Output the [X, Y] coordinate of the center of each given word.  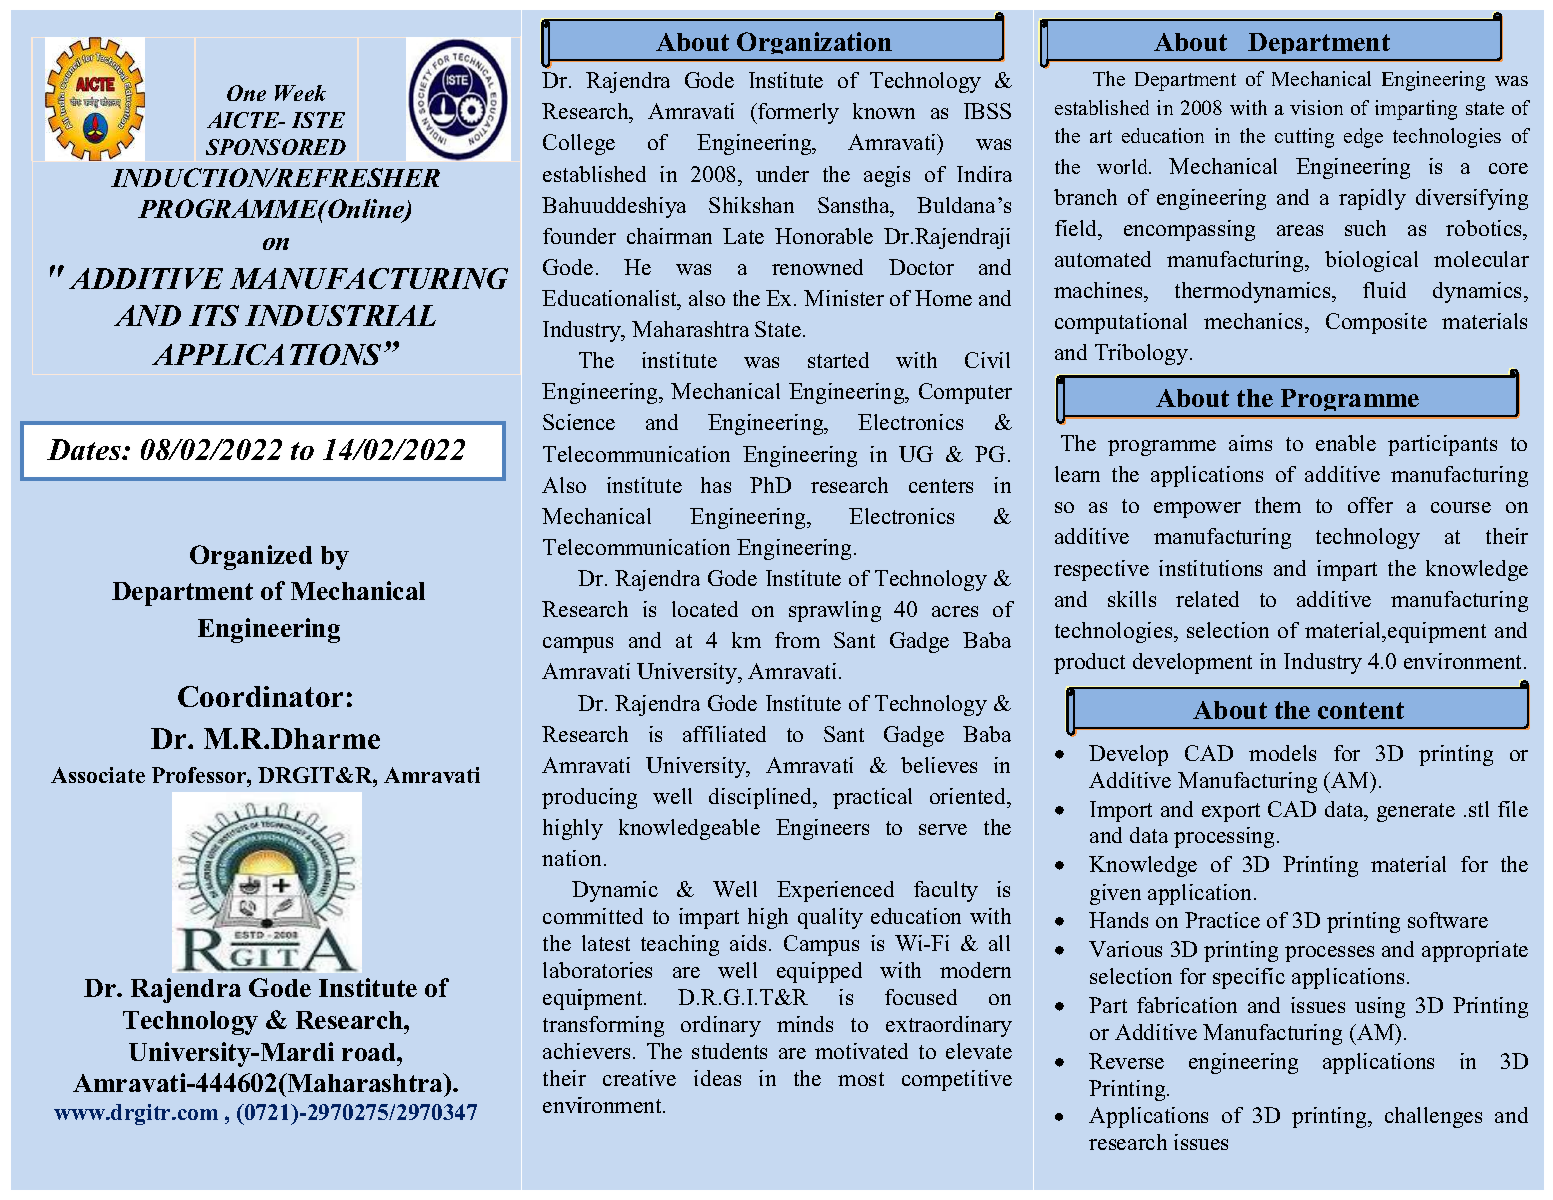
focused [921, 997]
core [1508, 168]
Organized [251, 557]
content [1361, 710]
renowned [817, 267]
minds [805, 1024]
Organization [814, 46]
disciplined [762, 798]
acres [955, 611]
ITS [214, 315]
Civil [987, 360]
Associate [98, 775]
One [246, 93]
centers [941, 486]
